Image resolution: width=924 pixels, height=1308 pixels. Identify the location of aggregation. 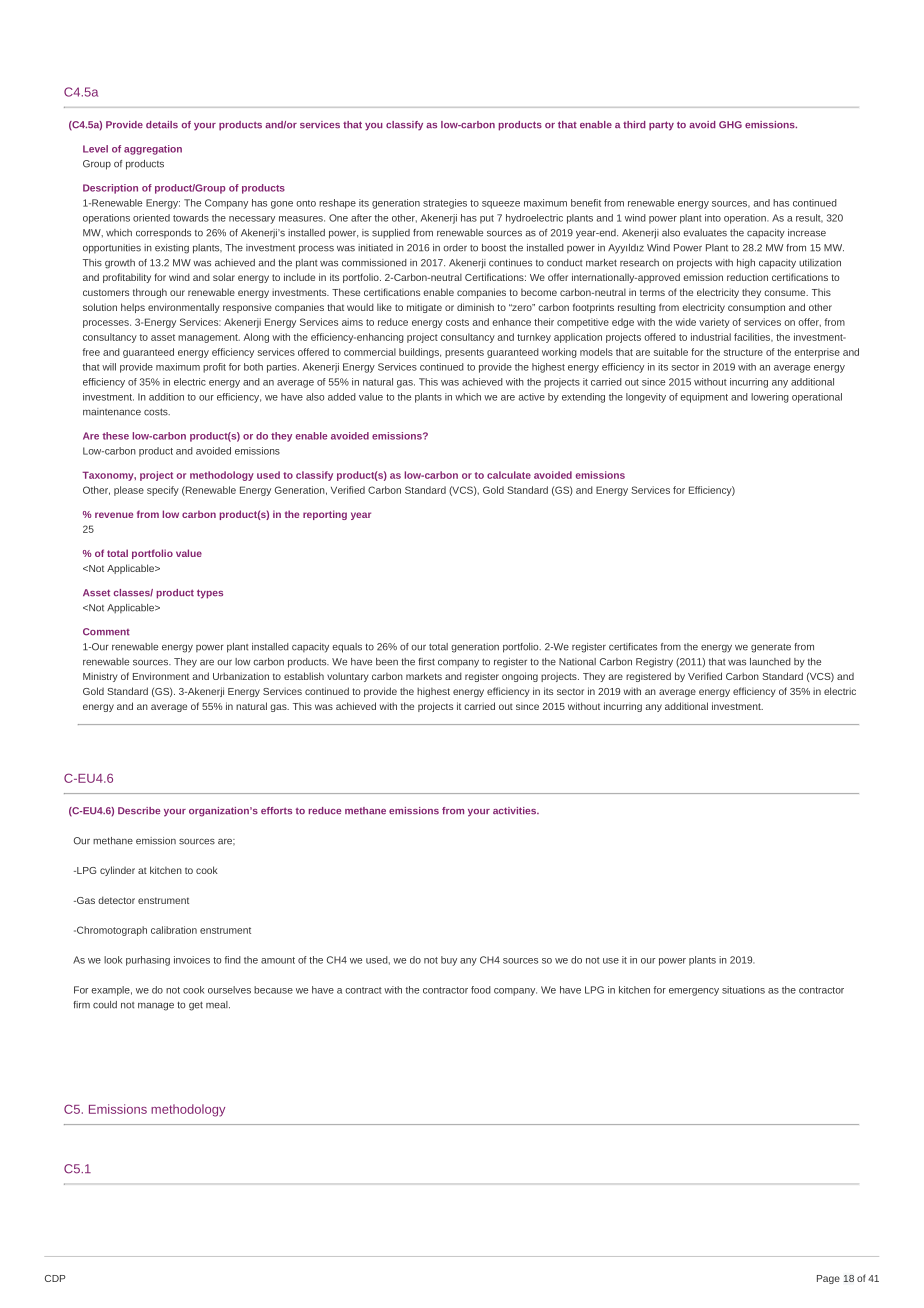
(153, 150).
